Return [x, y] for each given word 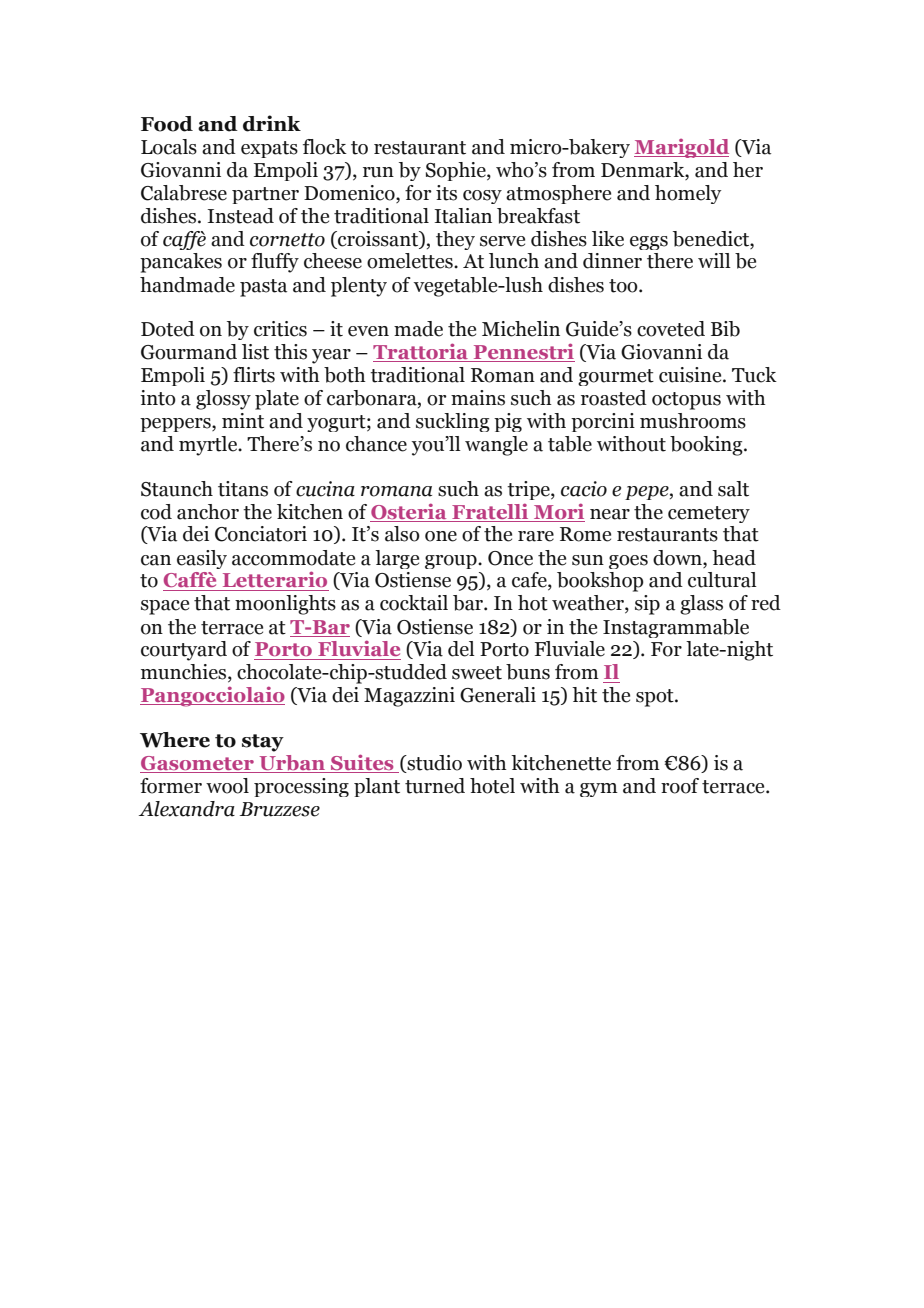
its [446, 193]
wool [227, 786]
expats [269, 149]
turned [435, 786]
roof [680, 786]
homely [688, 194]
